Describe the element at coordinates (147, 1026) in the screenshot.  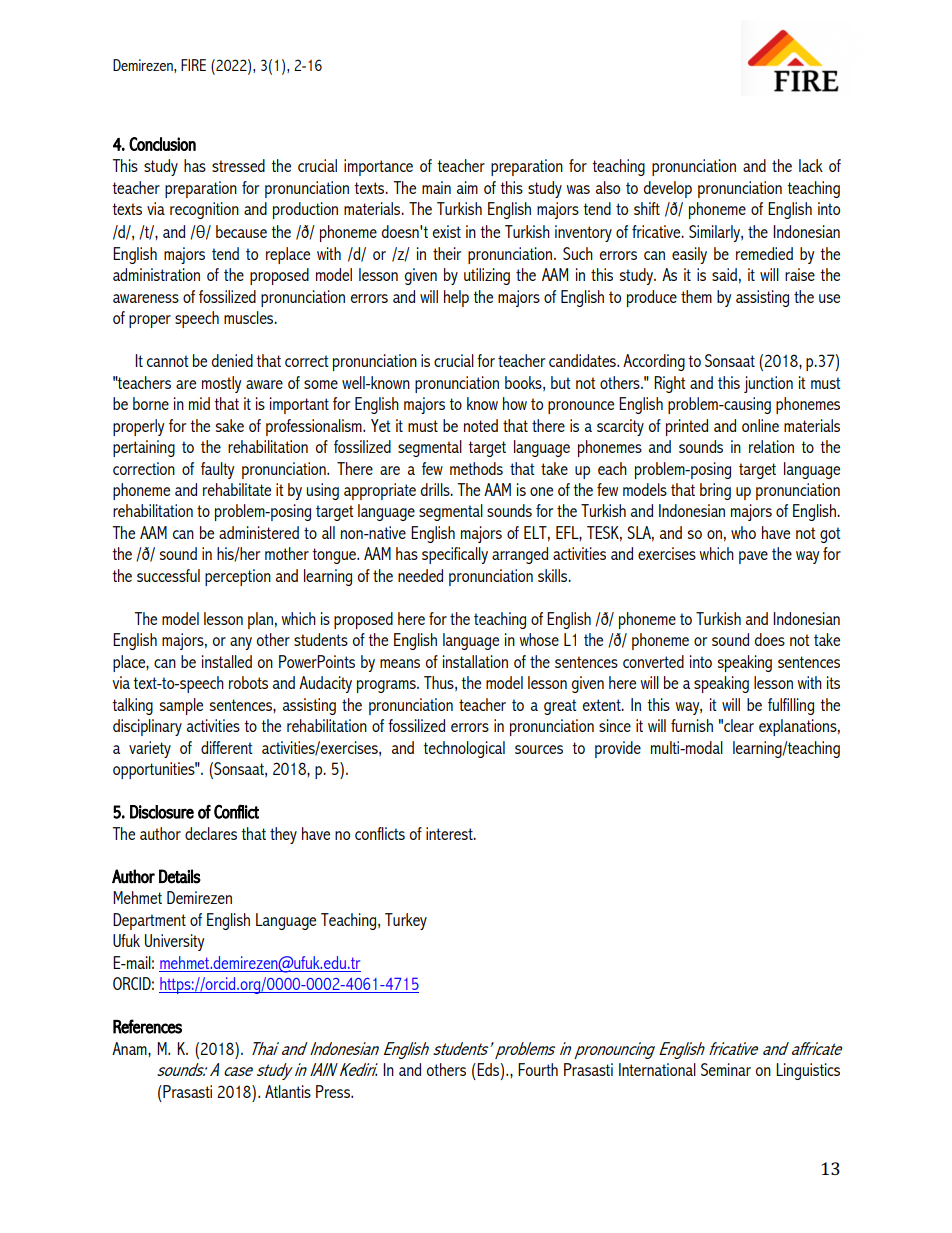
I see `References` at that location.
